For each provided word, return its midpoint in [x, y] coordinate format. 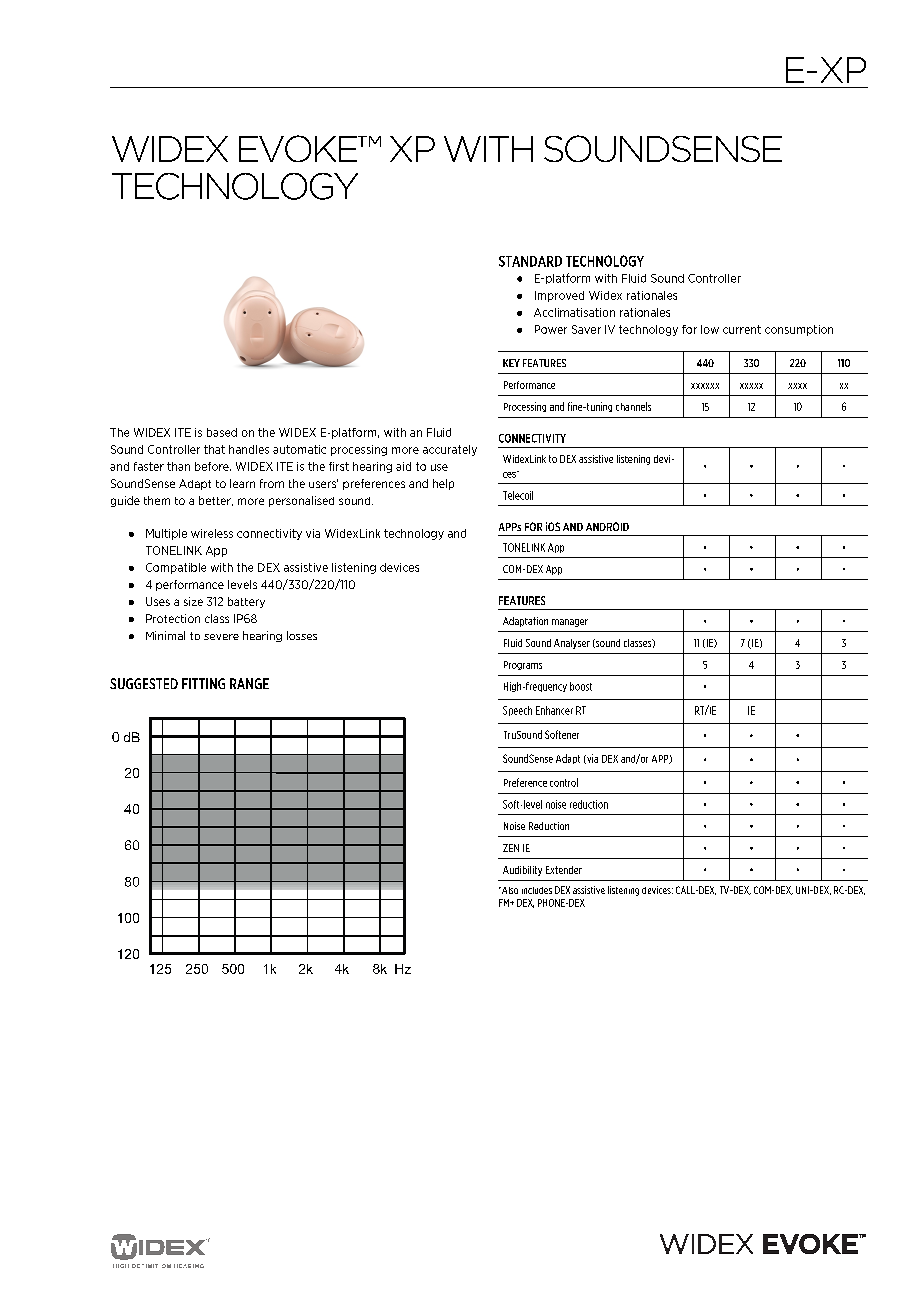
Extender [564, 870]
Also [509, 890]
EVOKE [299, 148]
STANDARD [530, 261]
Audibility [522, 871]
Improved [559, 296]
